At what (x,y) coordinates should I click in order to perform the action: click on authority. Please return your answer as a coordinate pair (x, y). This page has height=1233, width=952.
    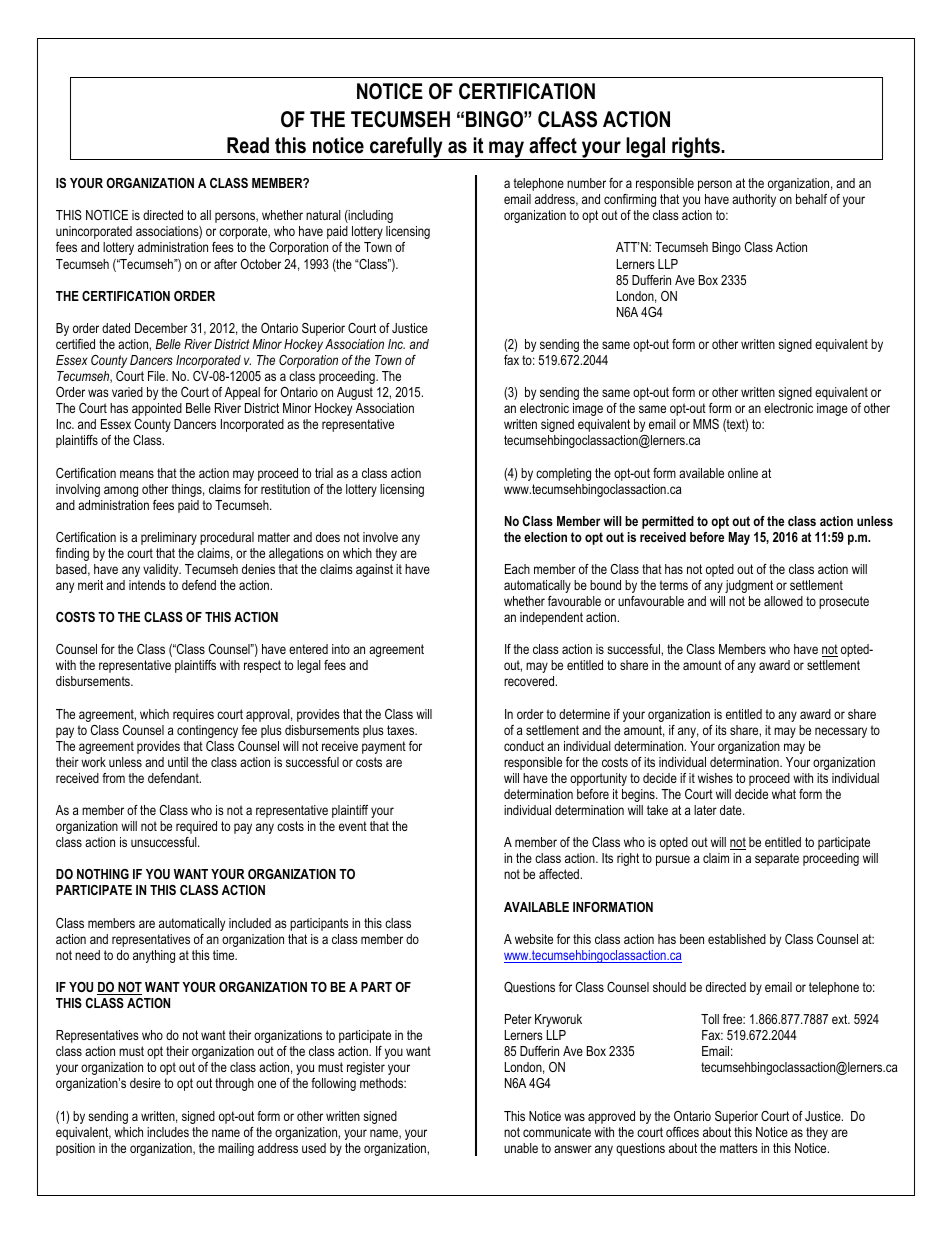
    Looking at the image, I should click on (754, 200).
